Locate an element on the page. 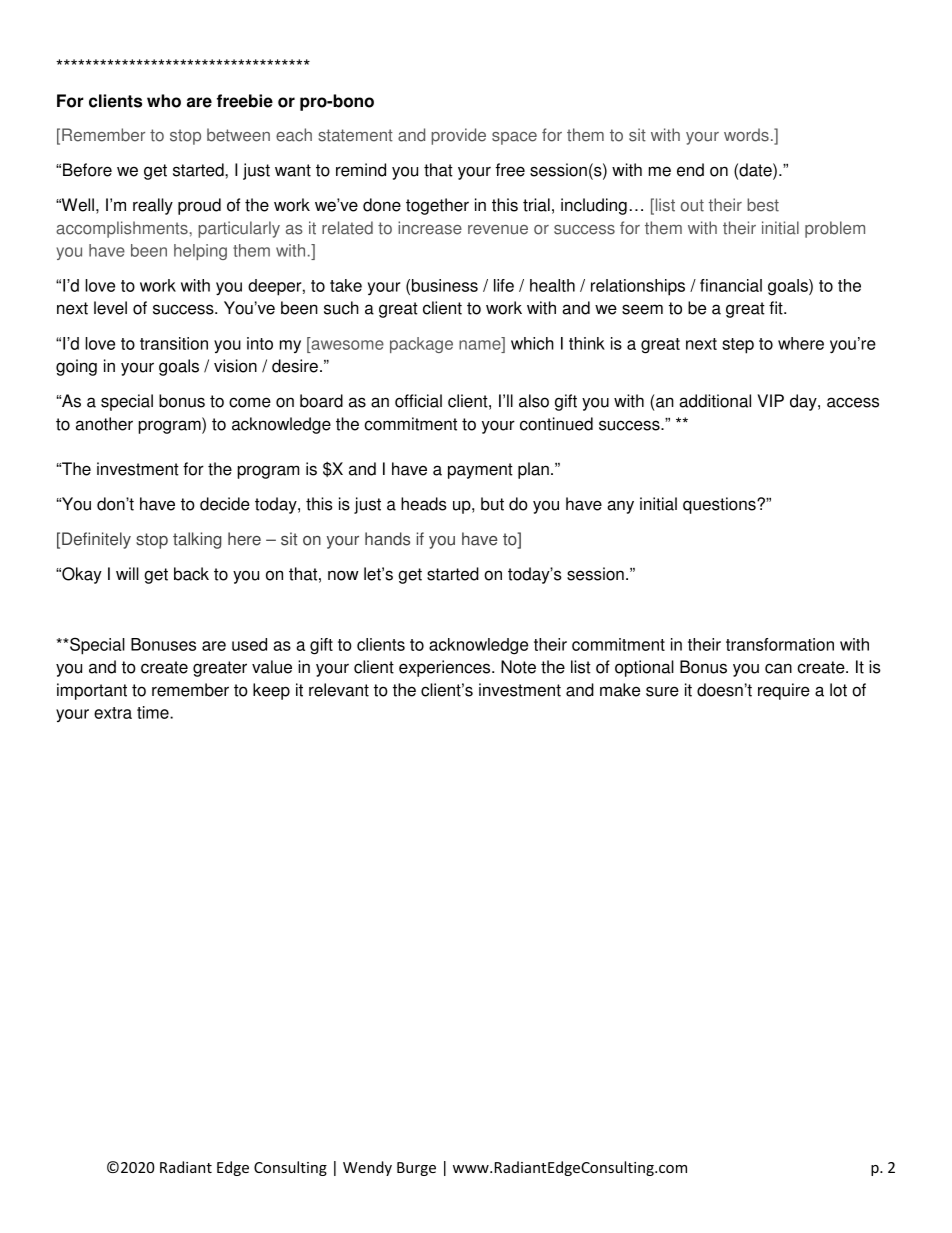  payment is located at coordinates (480, 471).
